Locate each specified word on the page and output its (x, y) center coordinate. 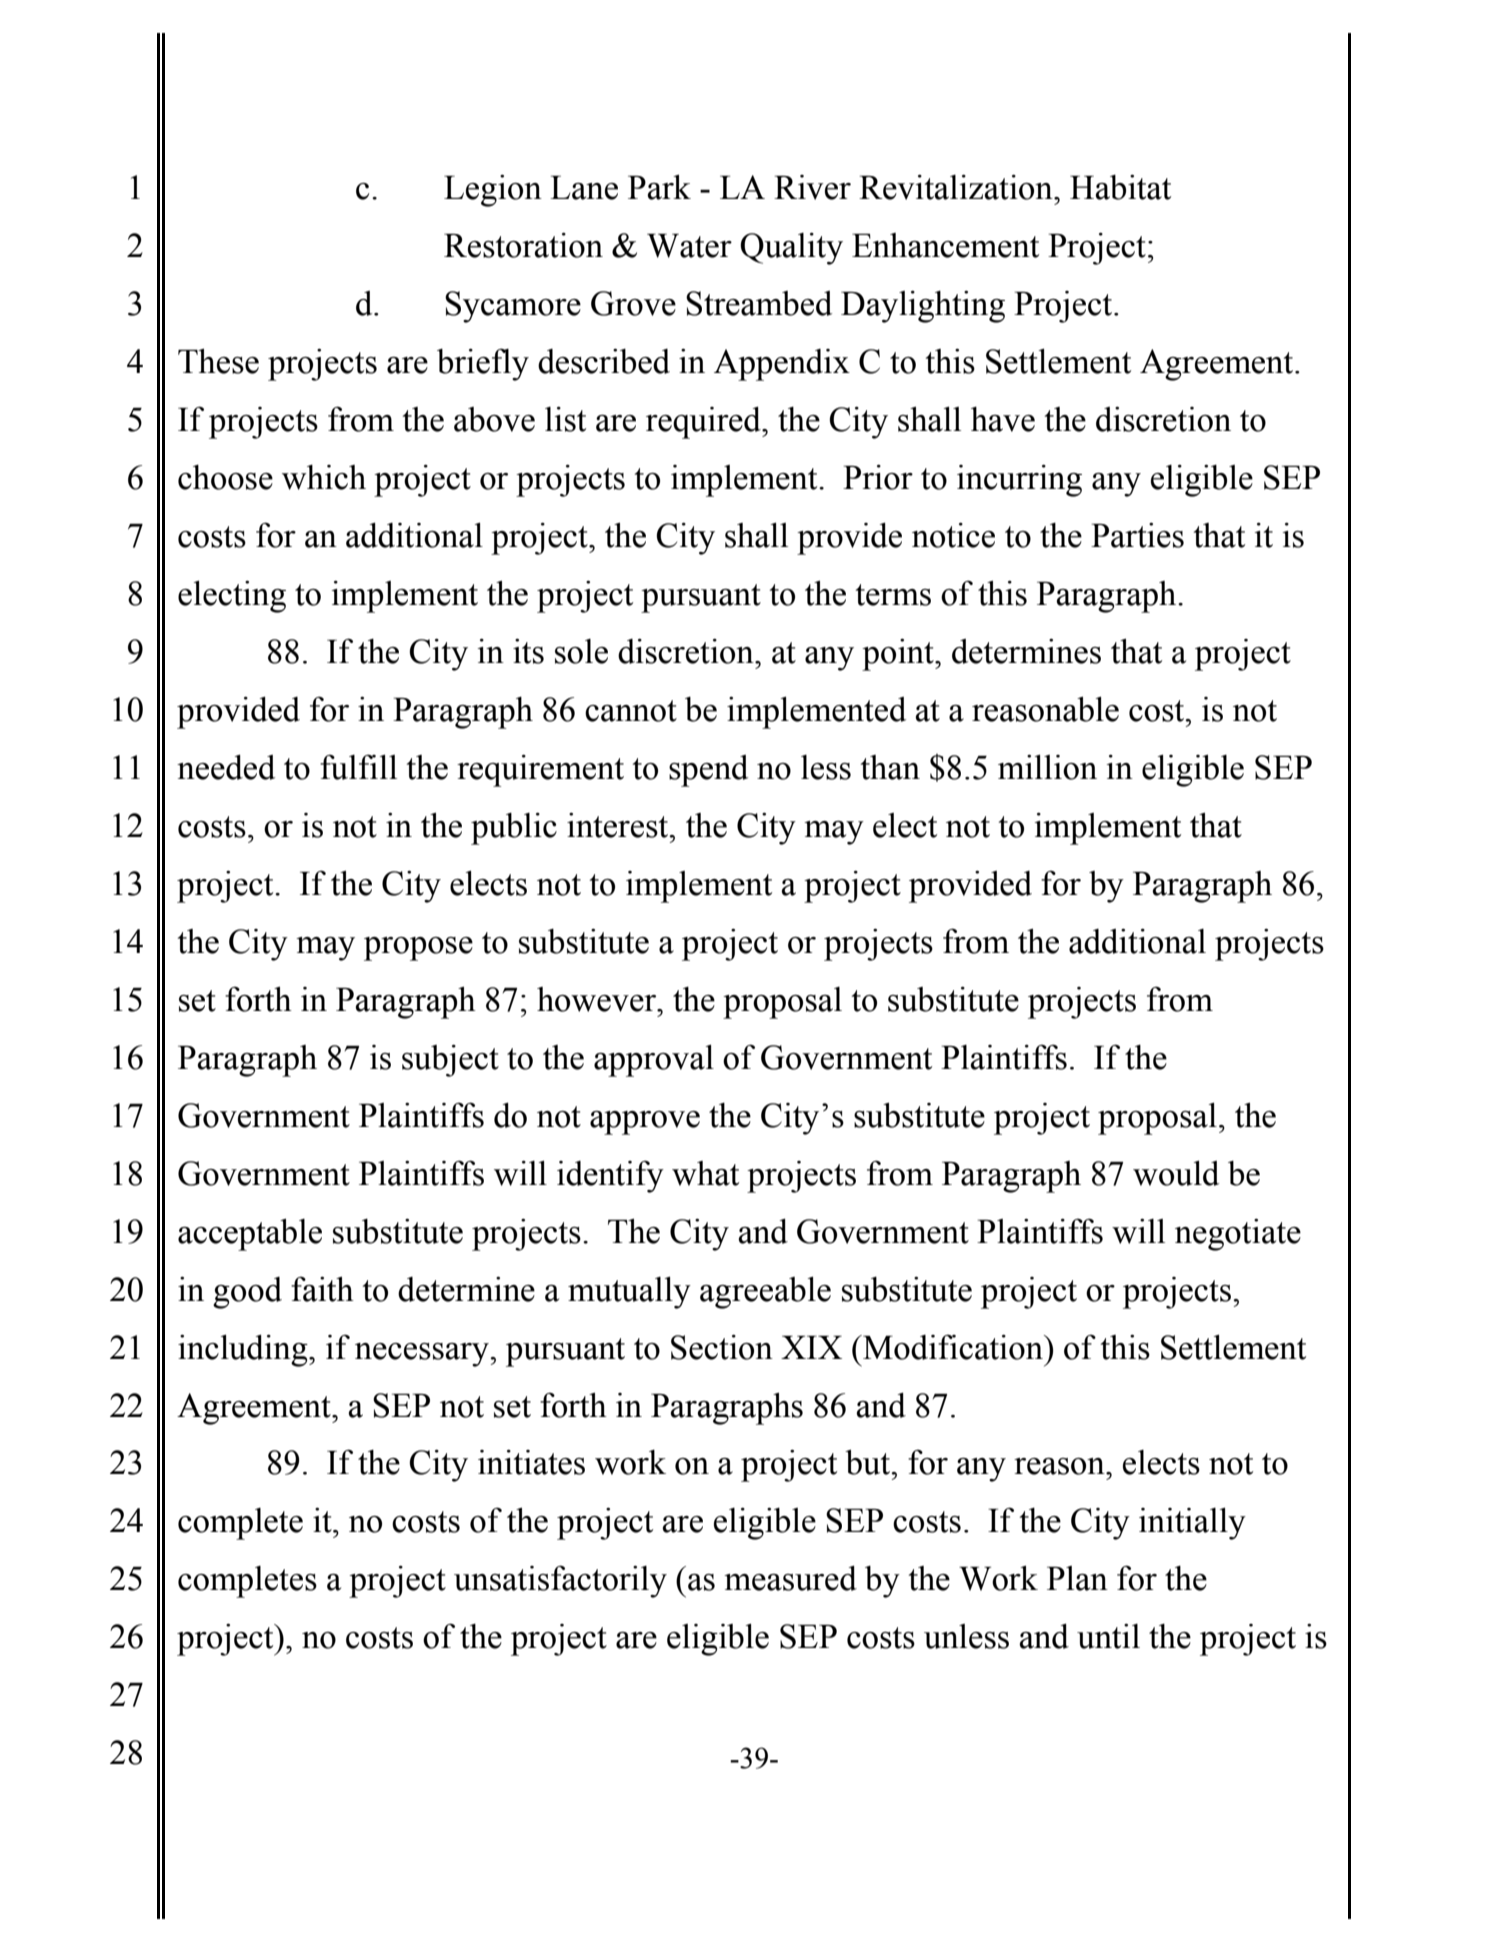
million (1047, 767)
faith (322, 1289)
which (324, 477)
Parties (1137, 535)
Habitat (1120, 187)
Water (689, 246)
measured (790, 1578)
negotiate (1238, 1235)
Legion (493, 191)
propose (418, 949)
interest (619, 825)
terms (893, 595)
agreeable (765, 1293)
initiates (531, 1462)
